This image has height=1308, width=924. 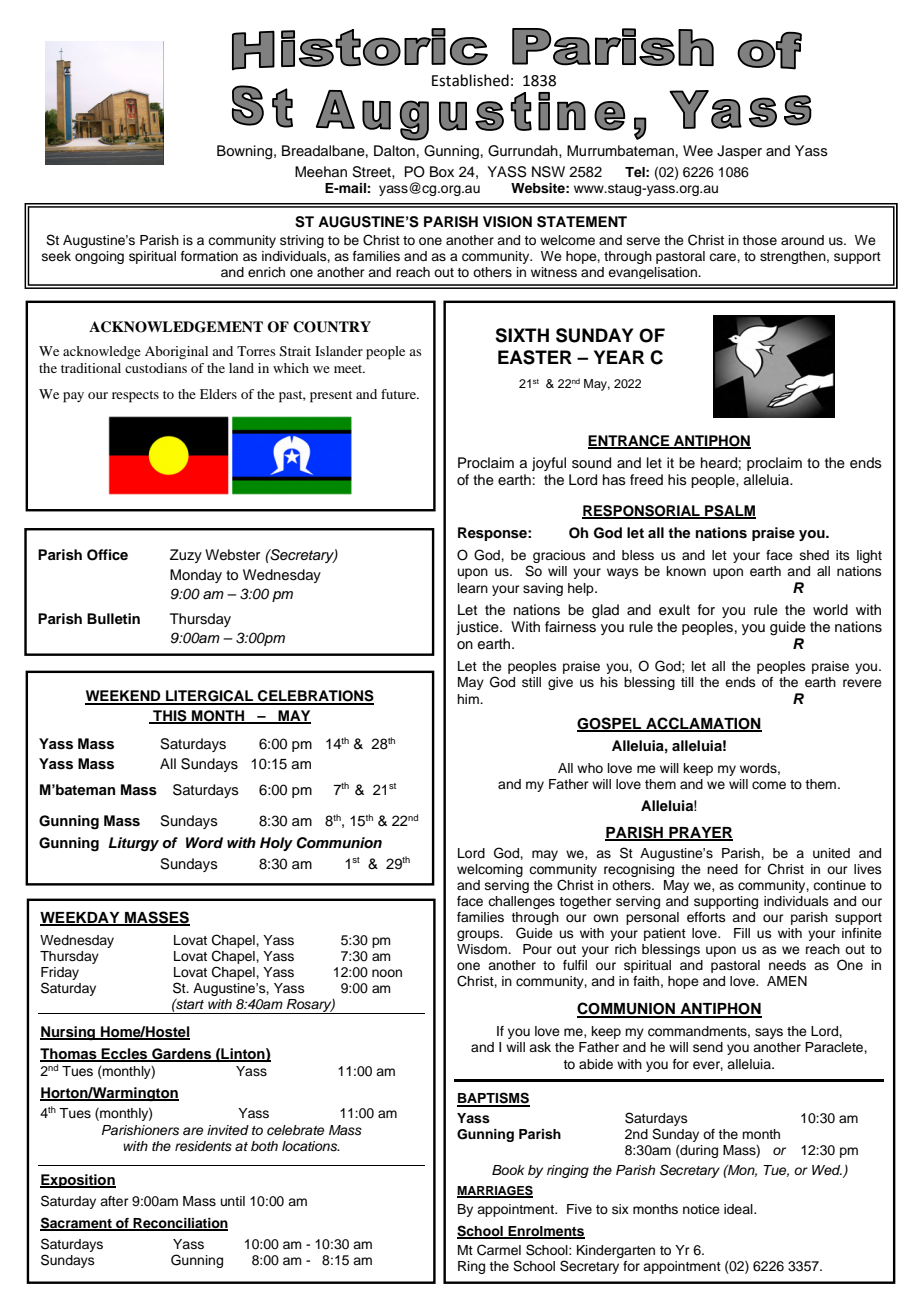 I want to click on Jasper, so click(x=739, y=152).
